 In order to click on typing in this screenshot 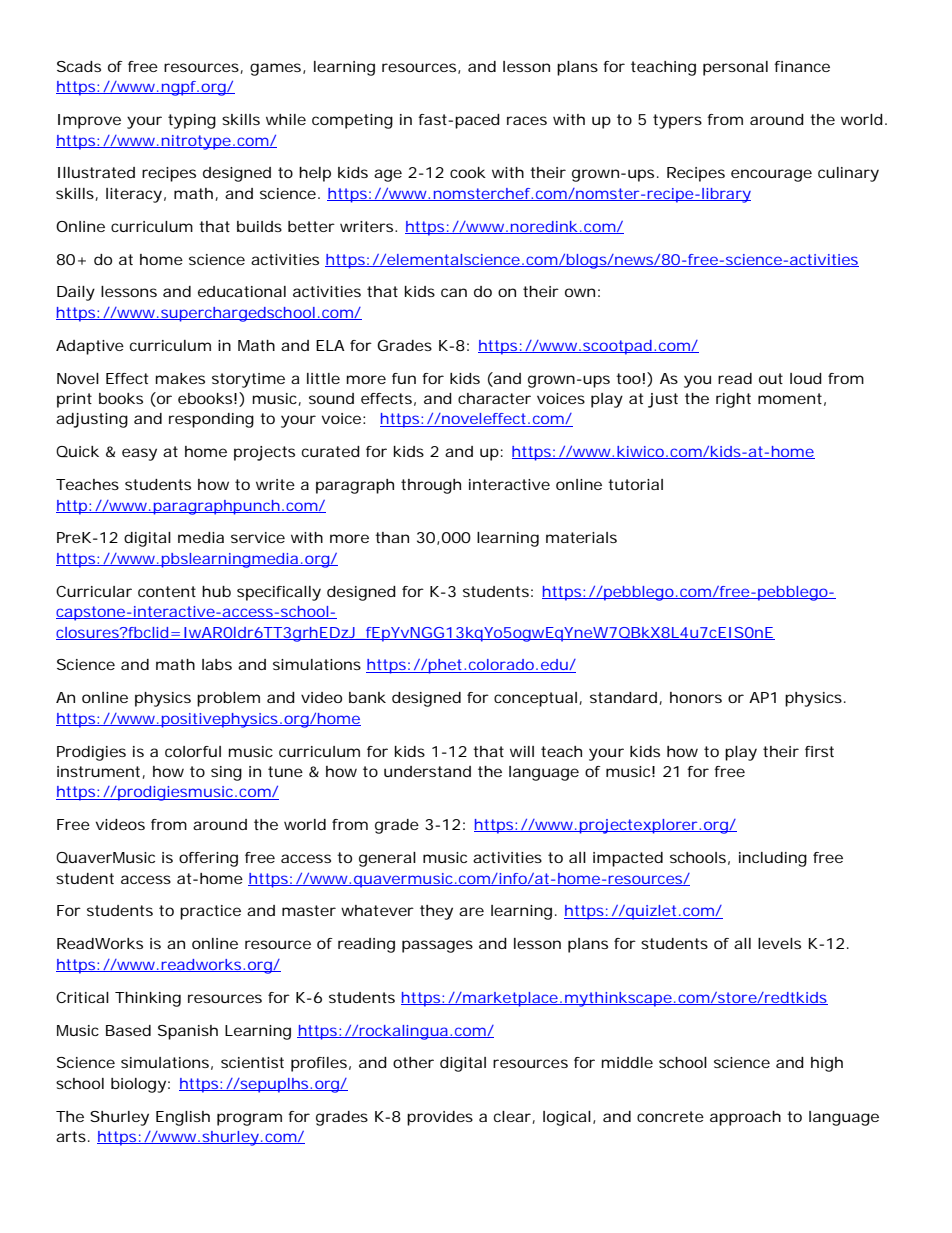, I will do `click(192, 121)`.
